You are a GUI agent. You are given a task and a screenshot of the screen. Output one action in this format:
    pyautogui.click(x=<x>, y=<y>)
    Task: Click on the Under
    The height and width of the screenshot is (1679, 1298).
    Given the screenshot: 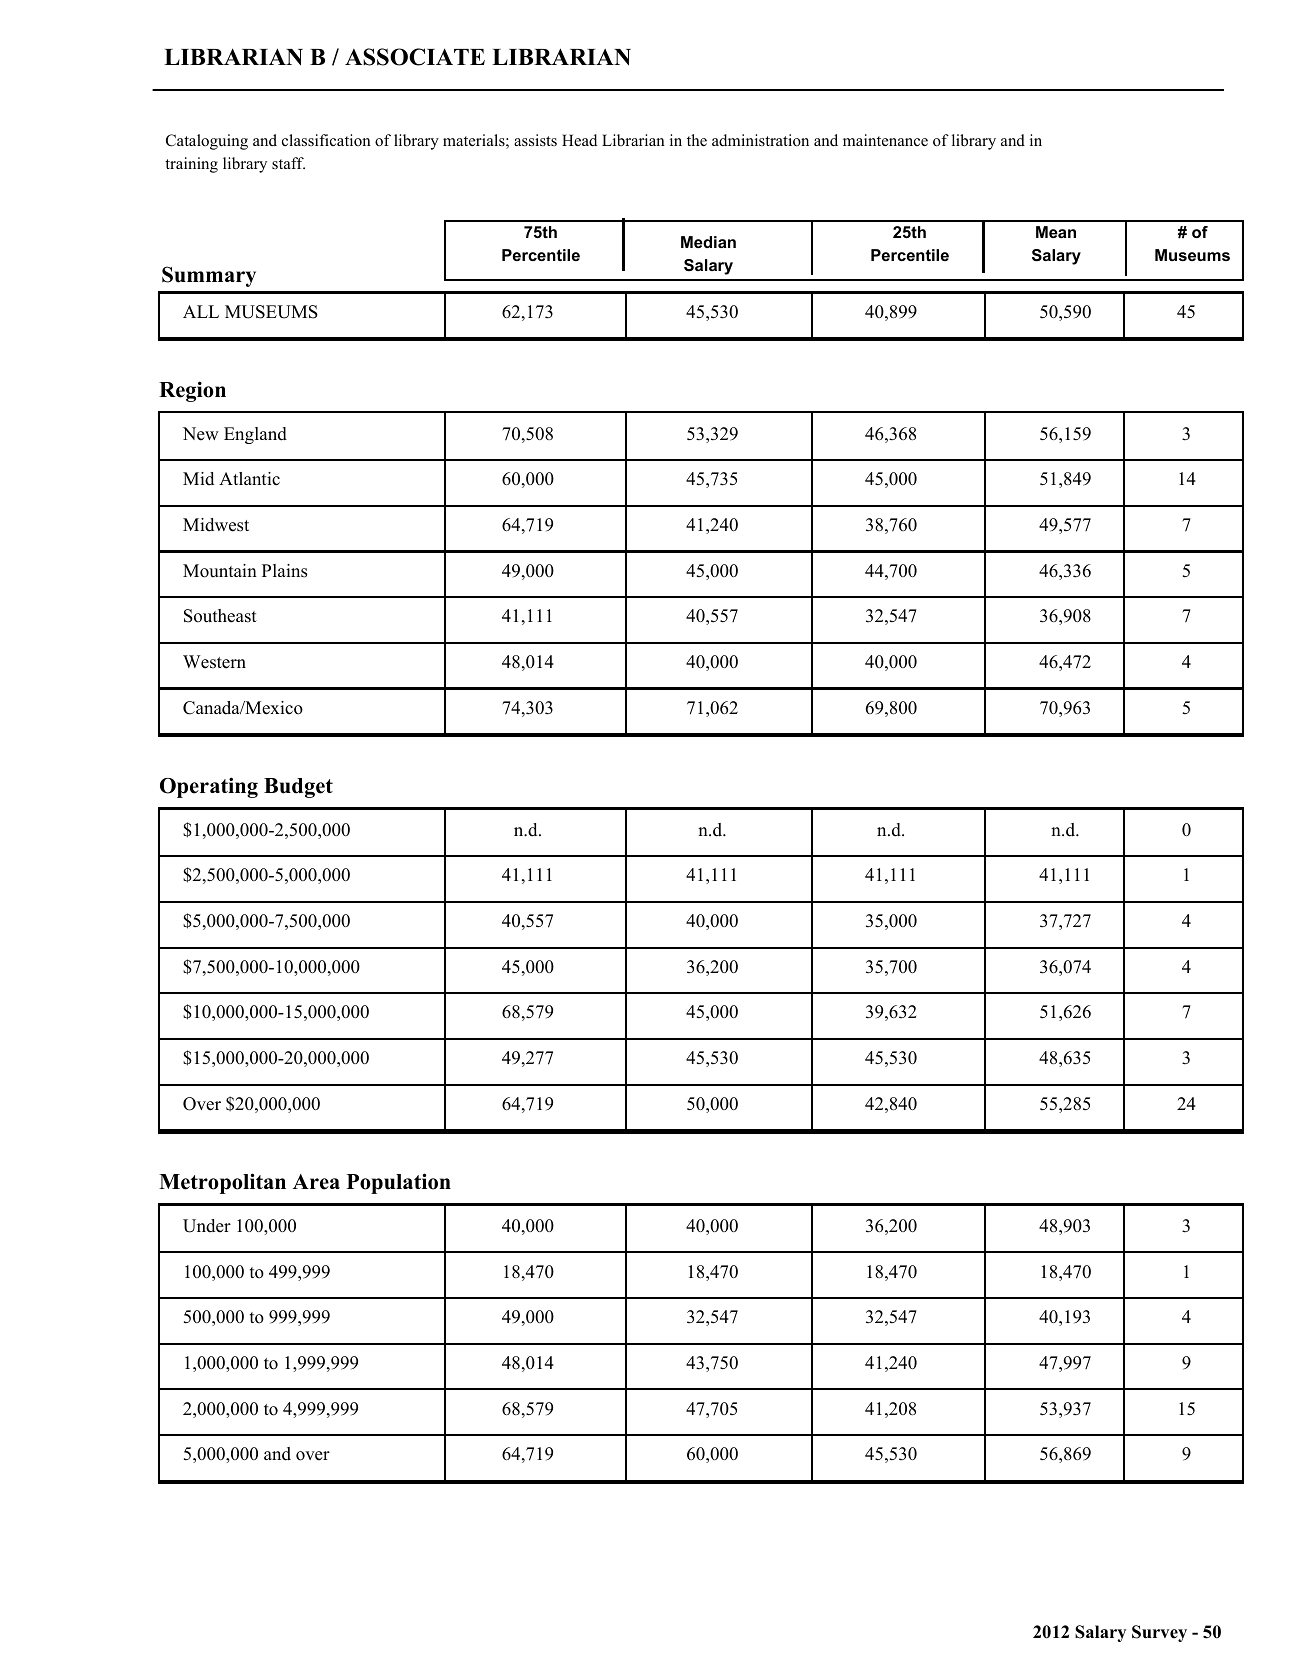 What is the action you would take?
    pyautogui.click(x=207, y=1226)
